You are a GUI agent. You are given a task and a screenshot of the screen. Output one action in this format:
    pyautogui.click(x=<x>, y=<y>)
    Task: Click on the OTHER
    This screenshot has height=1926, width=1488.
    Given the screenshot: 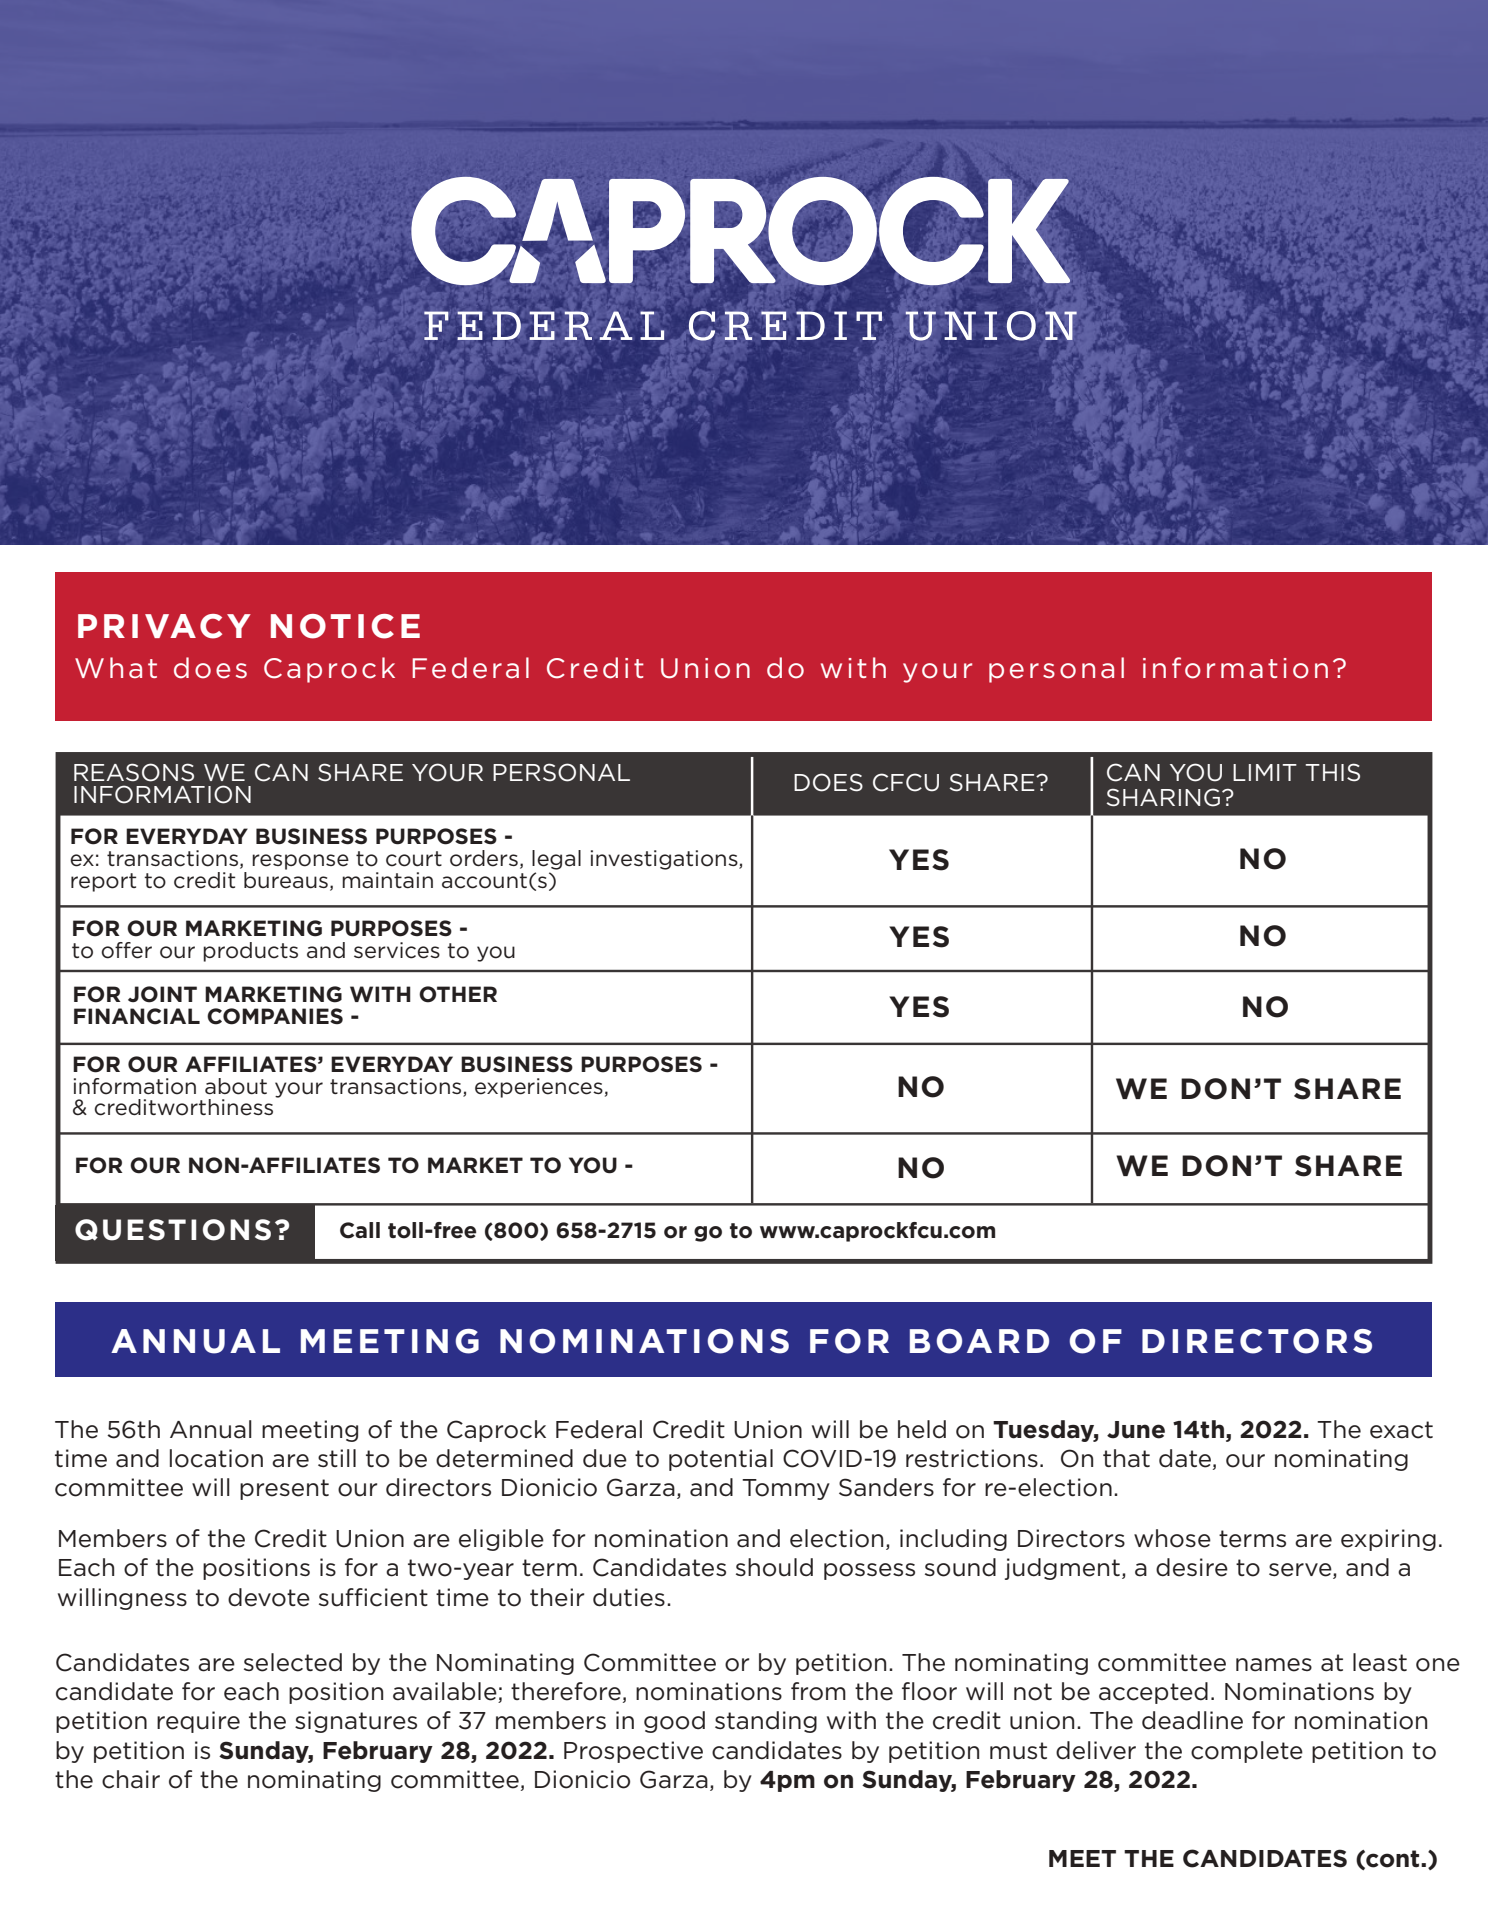 What is the action you would take?
    pyautogui.click(x=458, y=994)
